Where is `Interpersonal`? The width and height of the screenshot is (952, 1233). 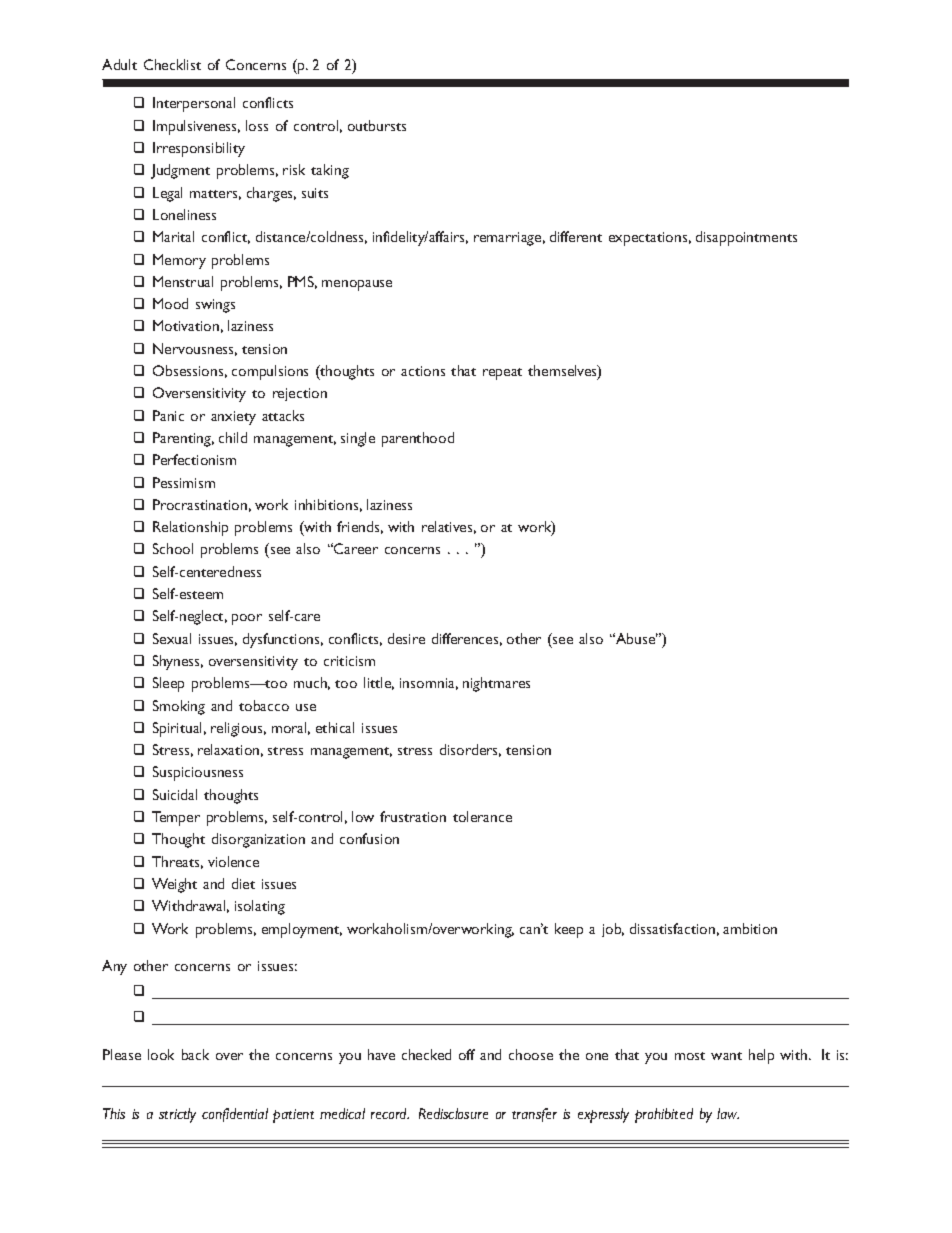 Interpersonal is located at coordinates (194, 104).
